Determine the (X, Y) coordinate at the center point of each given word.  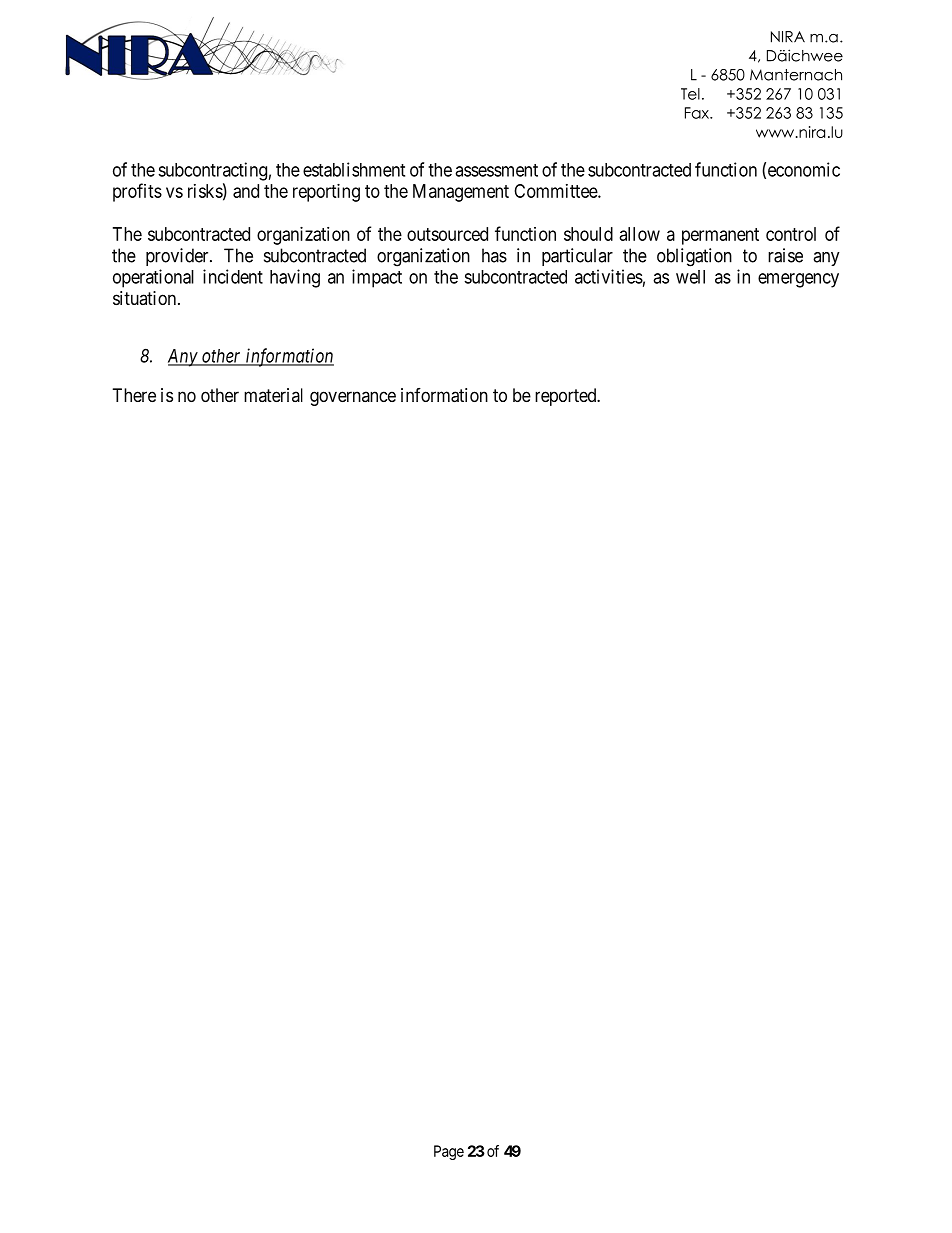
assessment (496, 170)
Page (449, 1152)
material (273, 395)
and (246, 191)
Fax (698, 113)
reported (567, 397)
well (690, 277)
